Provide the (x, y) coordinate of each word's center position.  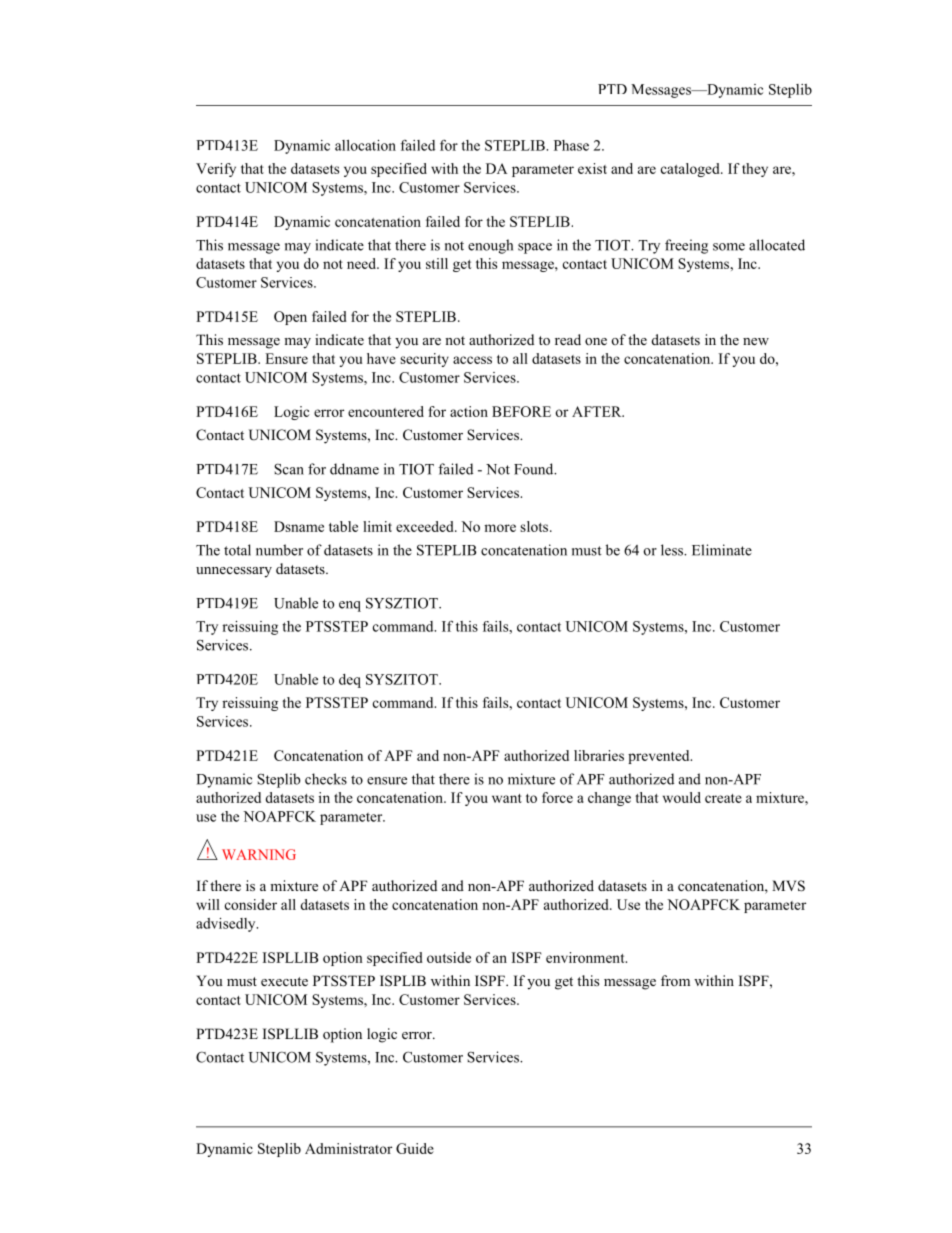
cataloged (691, 170)
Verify (216, 170)
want (507, 798)
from (675, 980)
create (723, 798)
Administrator (348, 1148)
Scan (289, 469)
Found (535, 469)
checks (326, 779)
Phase (571, 145)
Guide (415, 1148)
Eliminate (722, 550)
